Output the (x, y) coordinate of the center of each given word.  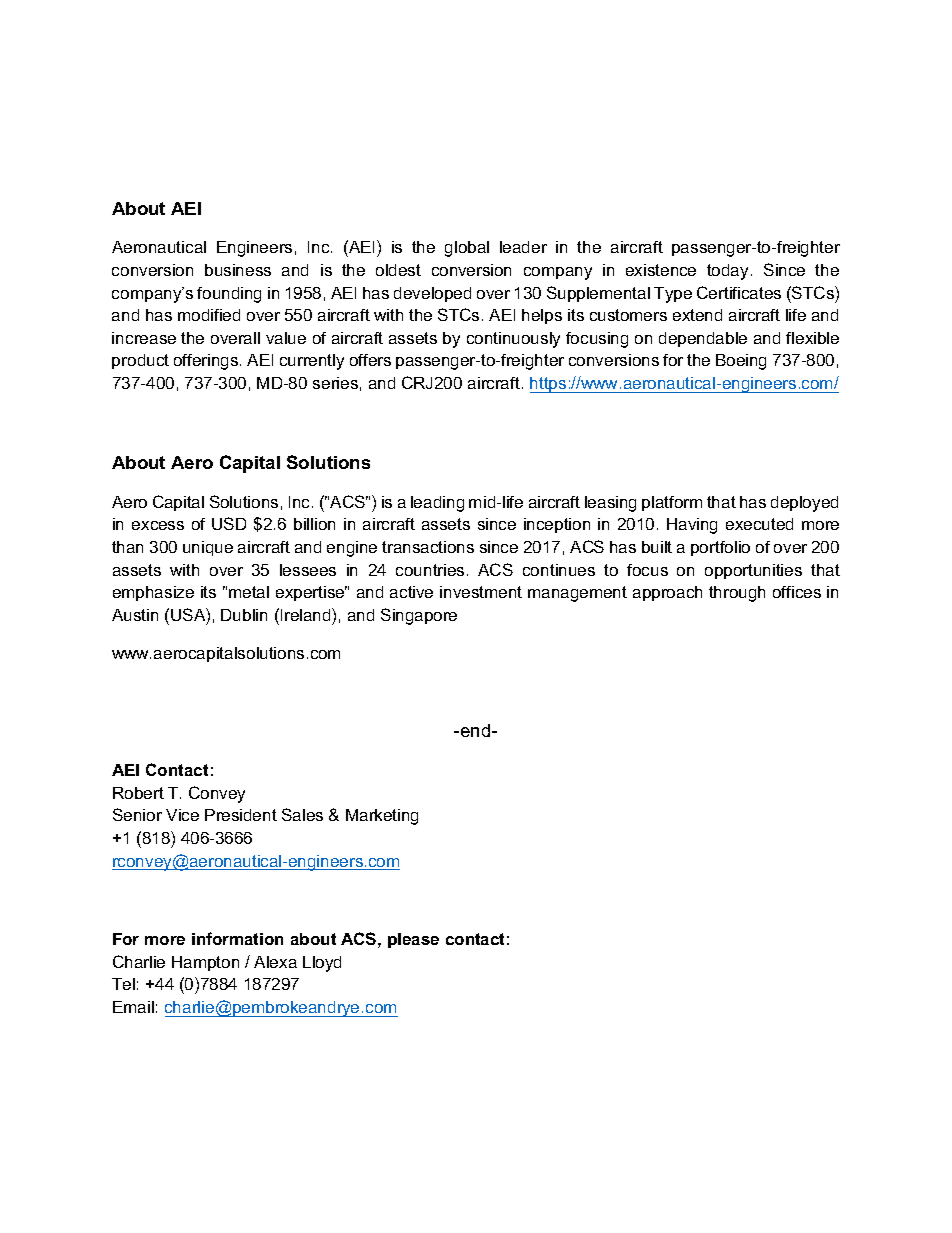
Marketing (382, 817)
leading (437, 504)
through (737, 594)
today (727, 272)
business (238, 270)
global (467, 249)
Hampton (205, 963)
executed (759, 524)
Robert (138, 793)
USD (229, 523)
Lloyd (322, 964)
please (413, 940)
